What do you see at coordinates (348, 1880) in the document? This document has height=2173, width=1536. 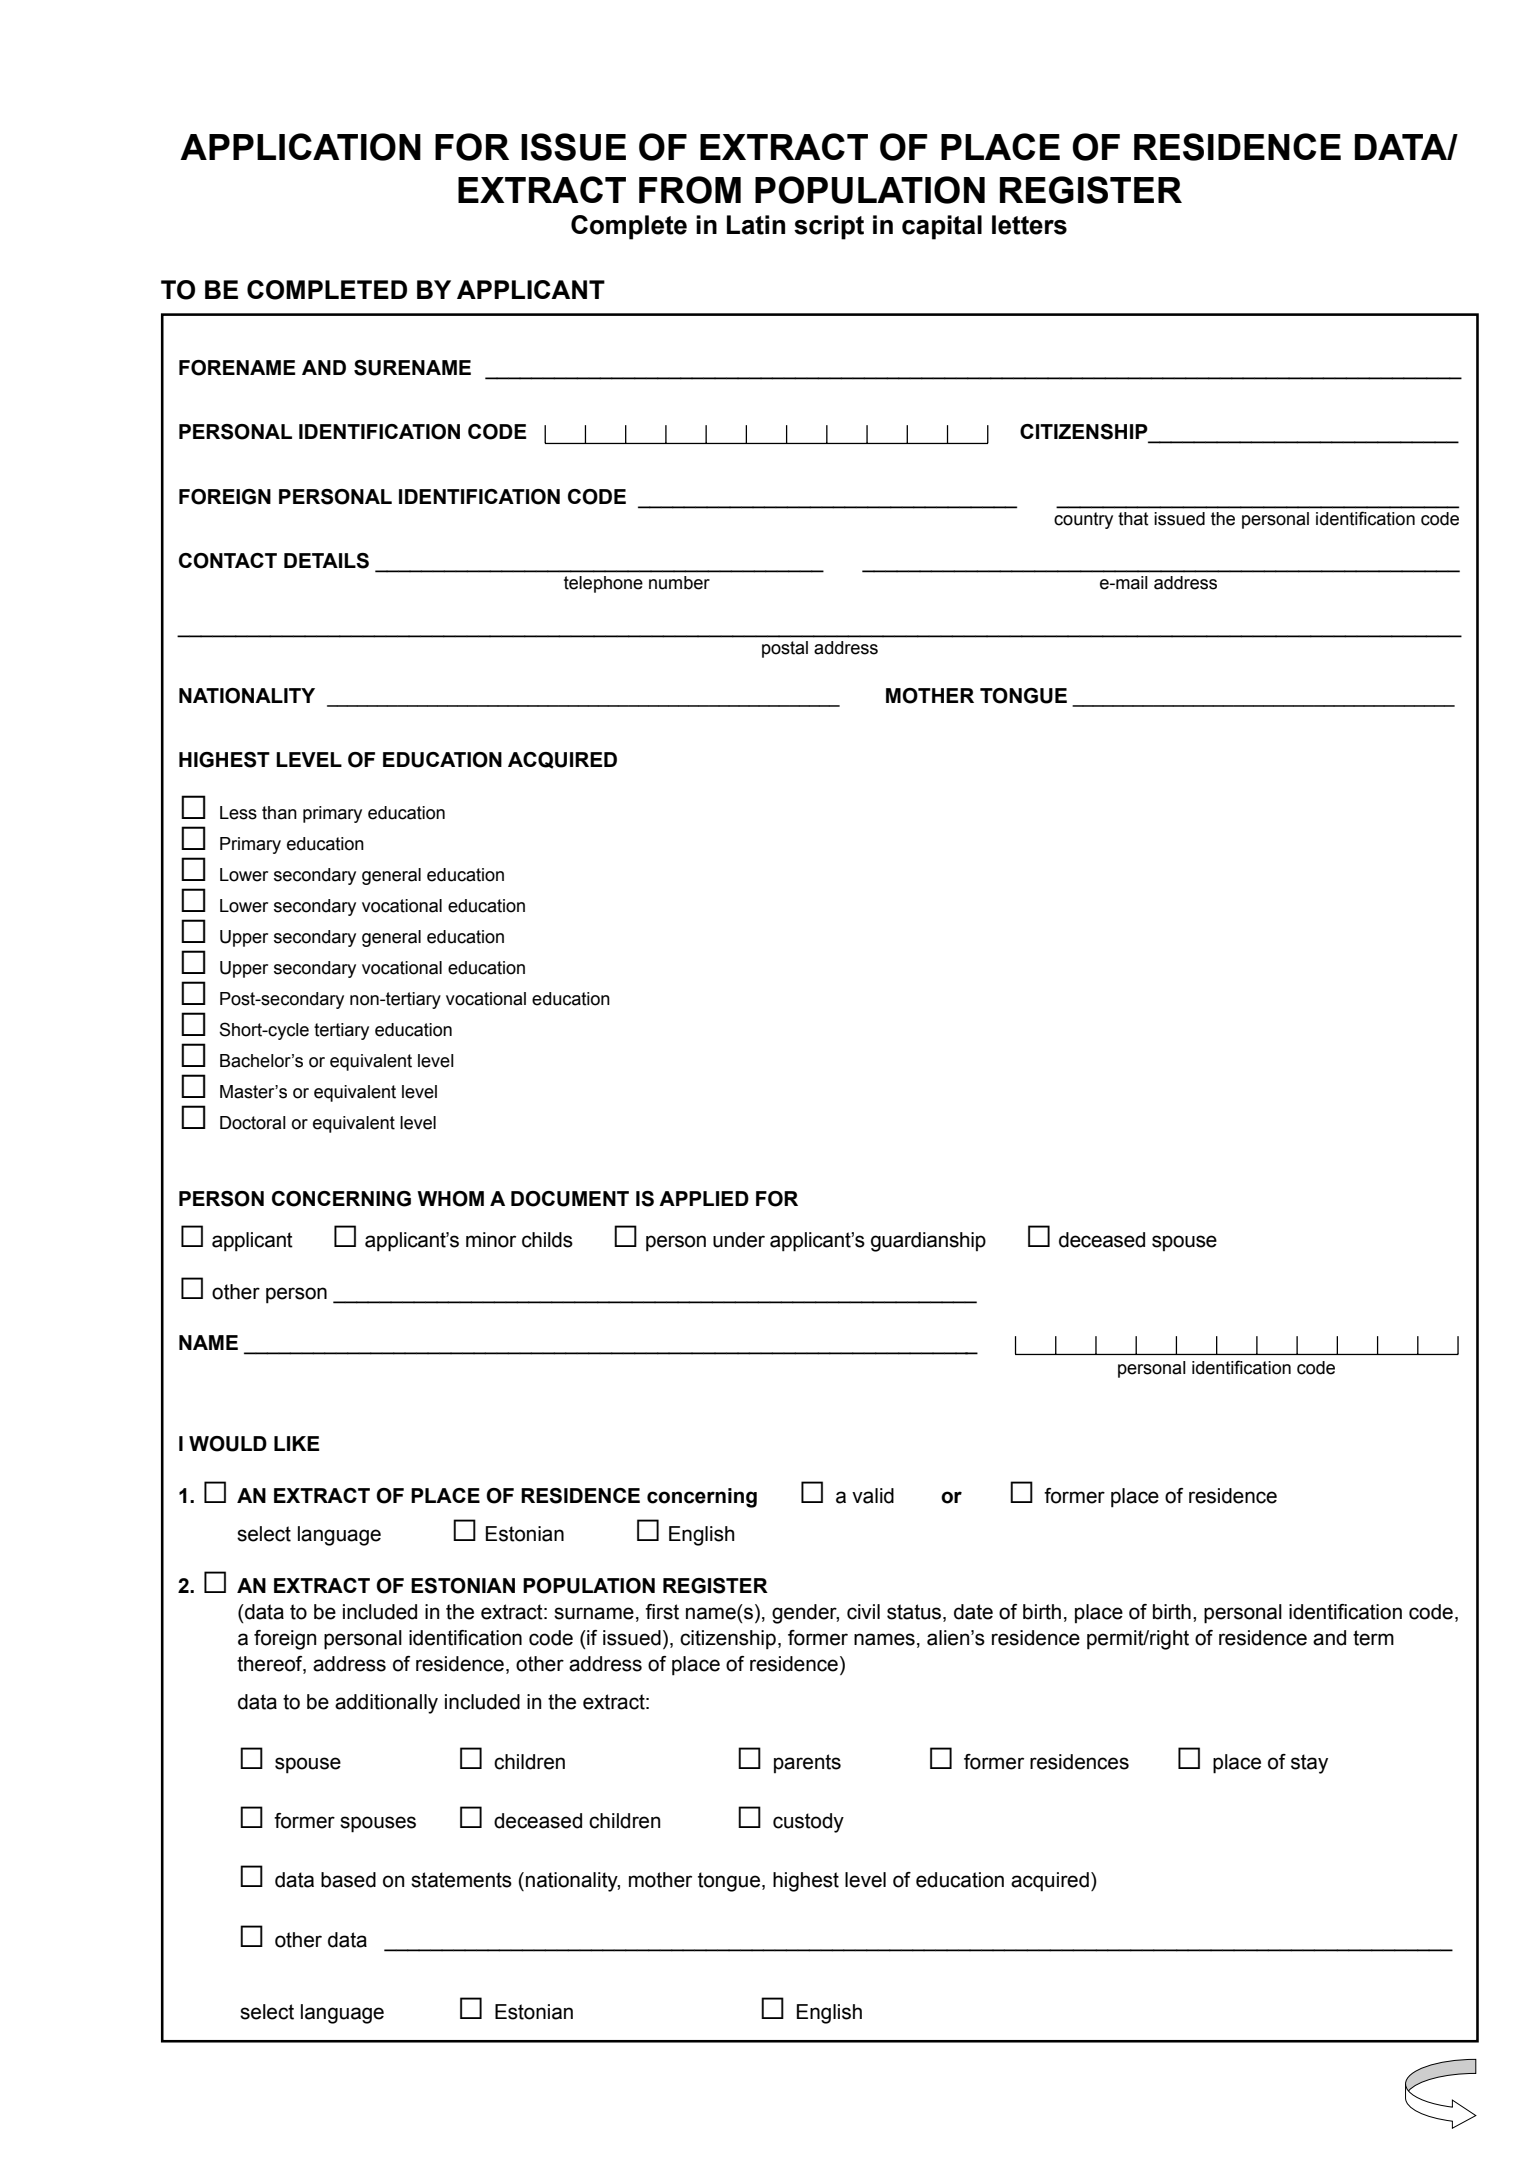 I see `based` at bounding box center [348, 1880].
